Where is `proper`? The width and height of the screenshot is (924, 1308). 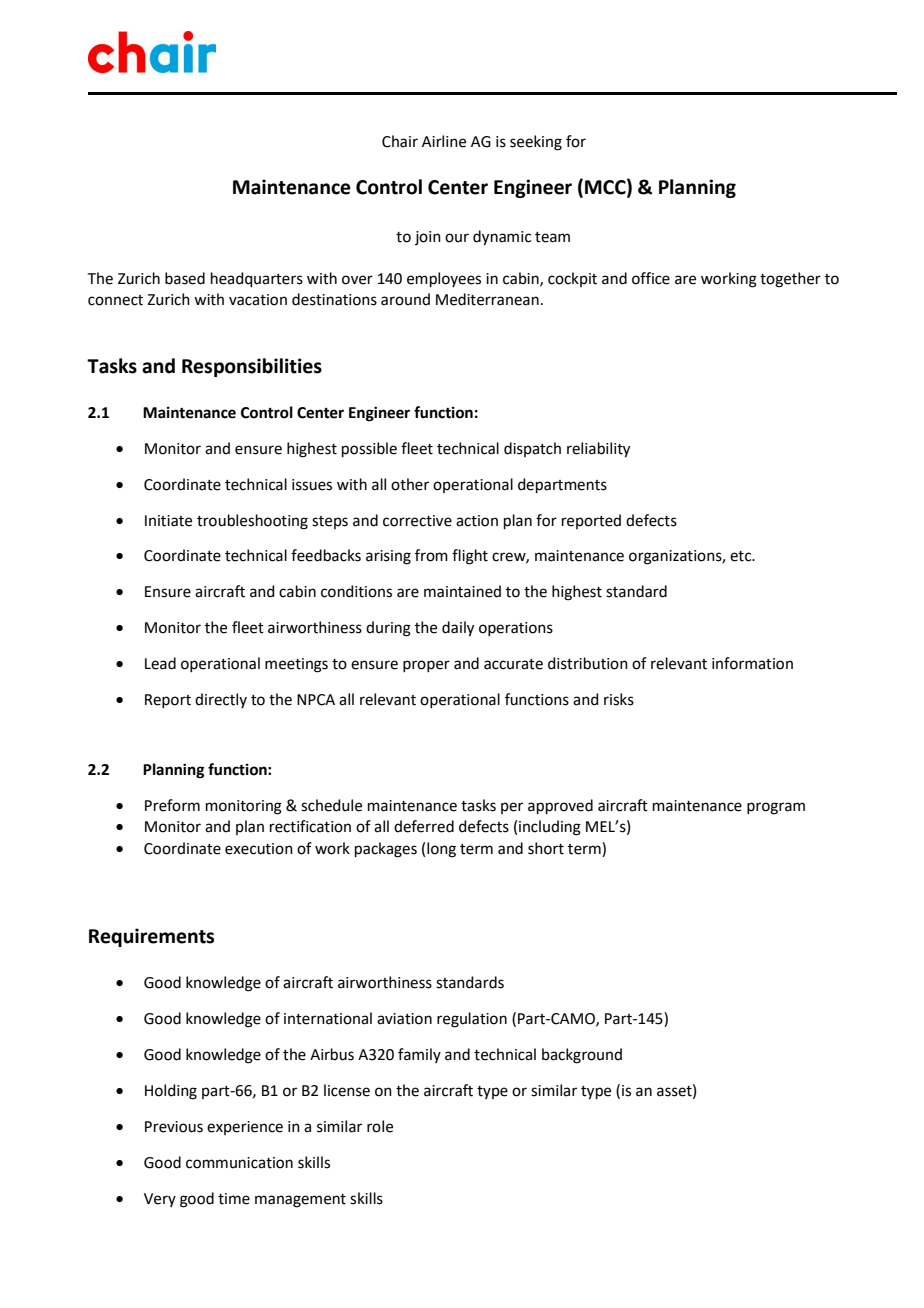 proper is located at coordinates (426, 666).
